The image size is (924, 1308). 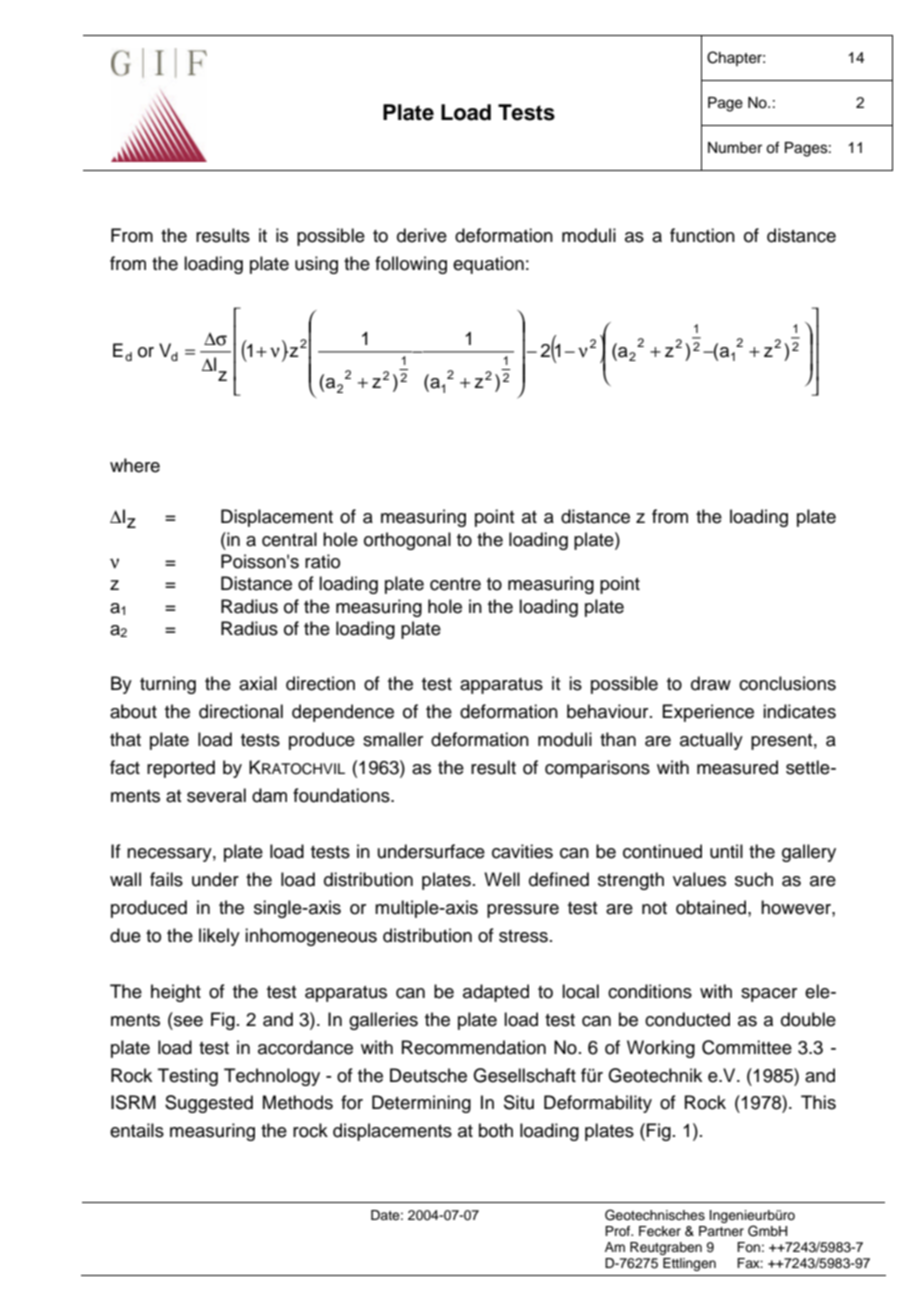 What do you see at coordinates (735, 148) in the screenshot?
I see `Number` at bounding box center [735, 148].
